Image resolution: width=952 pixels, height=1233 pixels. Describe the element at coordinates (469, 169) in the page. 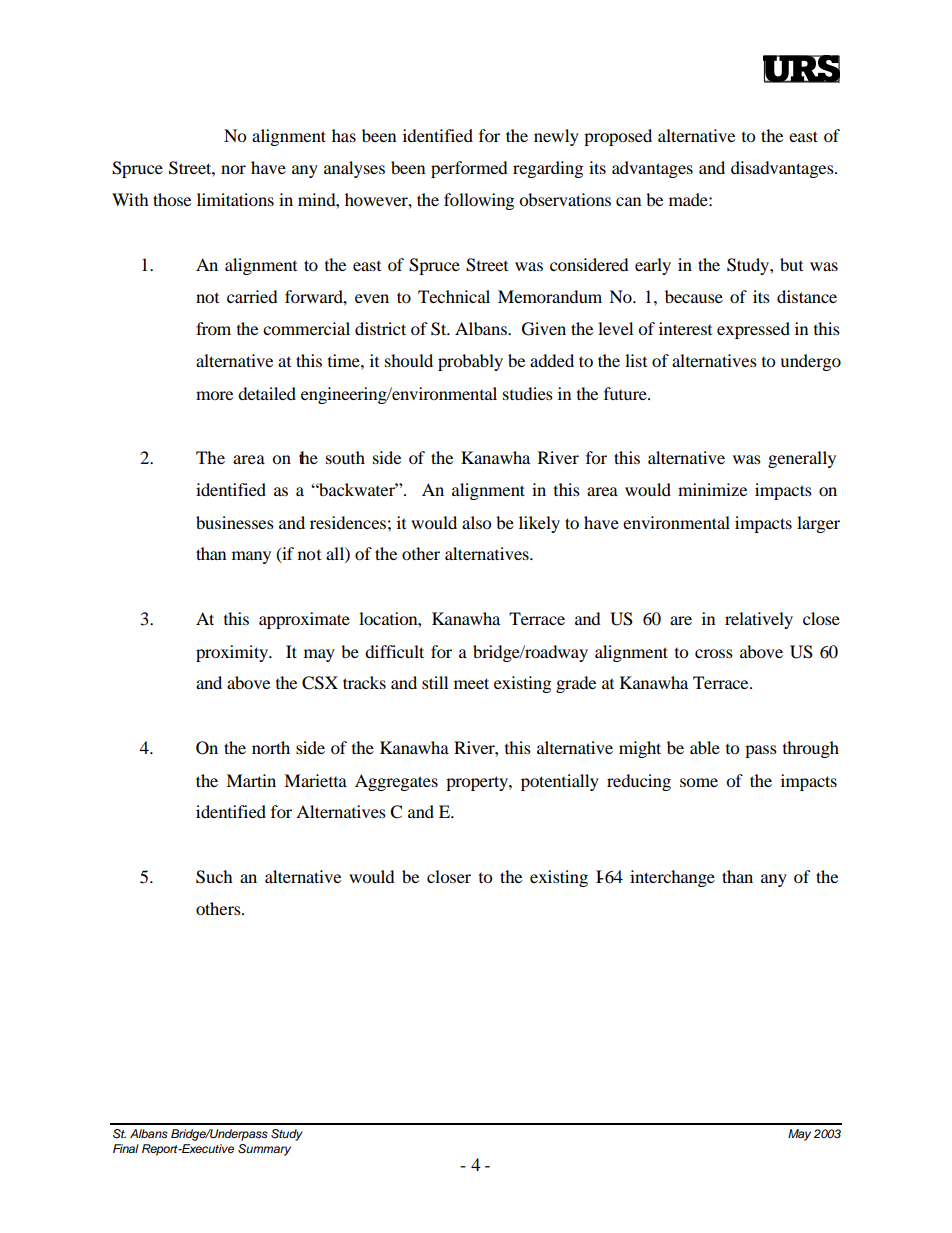

I see `performed` at that location.
